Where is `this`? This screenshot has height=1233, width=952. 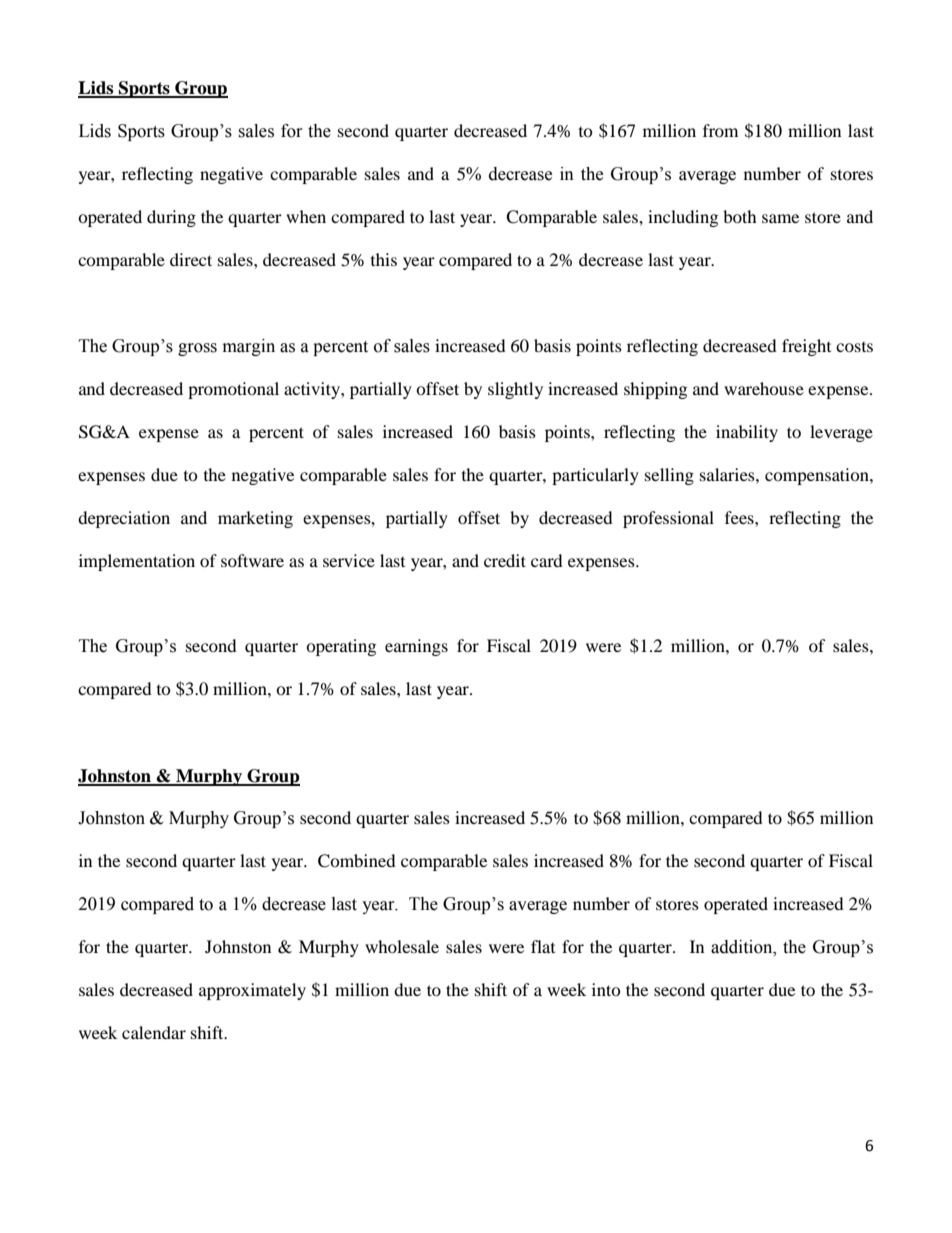
this is located at coordinates (384, 259).
